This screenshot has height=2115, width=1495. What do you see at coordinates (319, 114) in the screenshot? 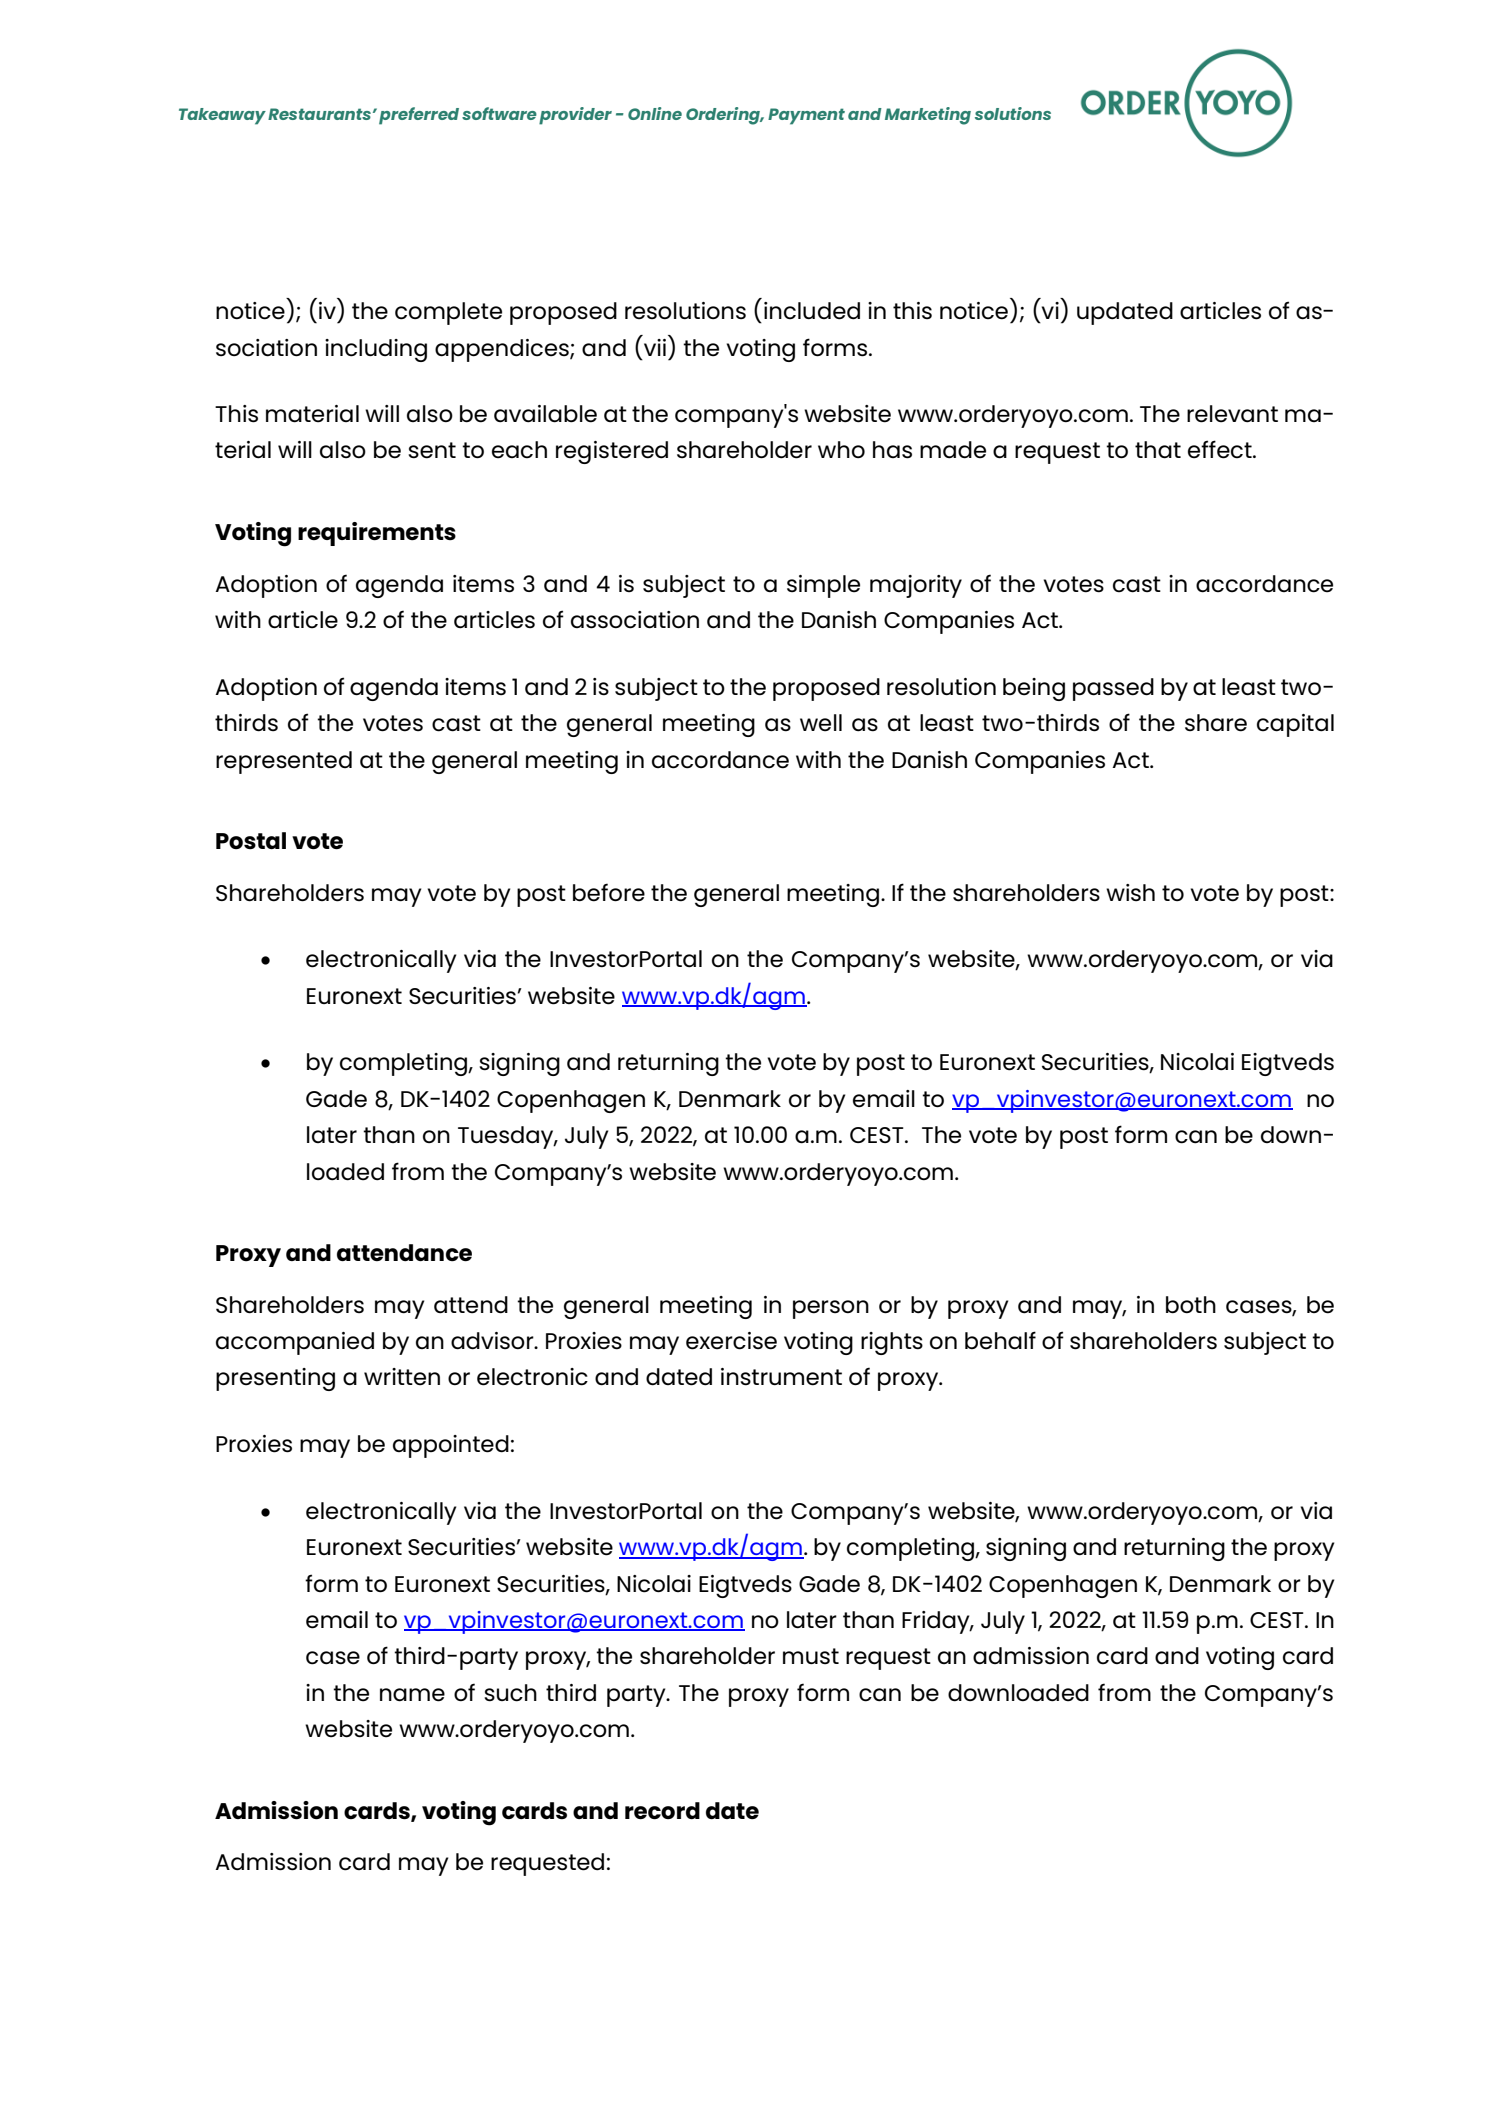
I see `Restaurants` at bounding box center [319, 114].
